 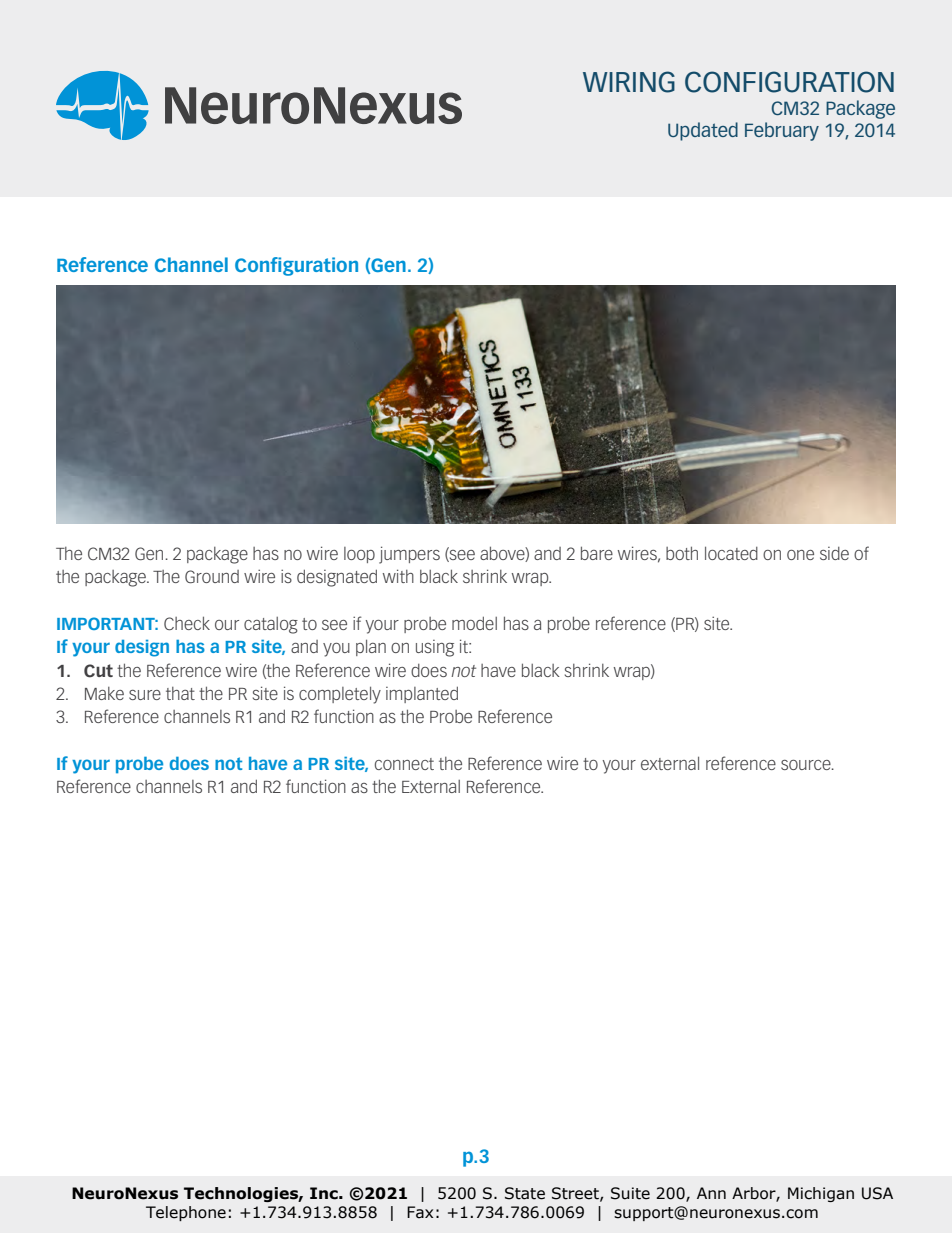 I want to click on Ground, so click(x=212, y=576).
